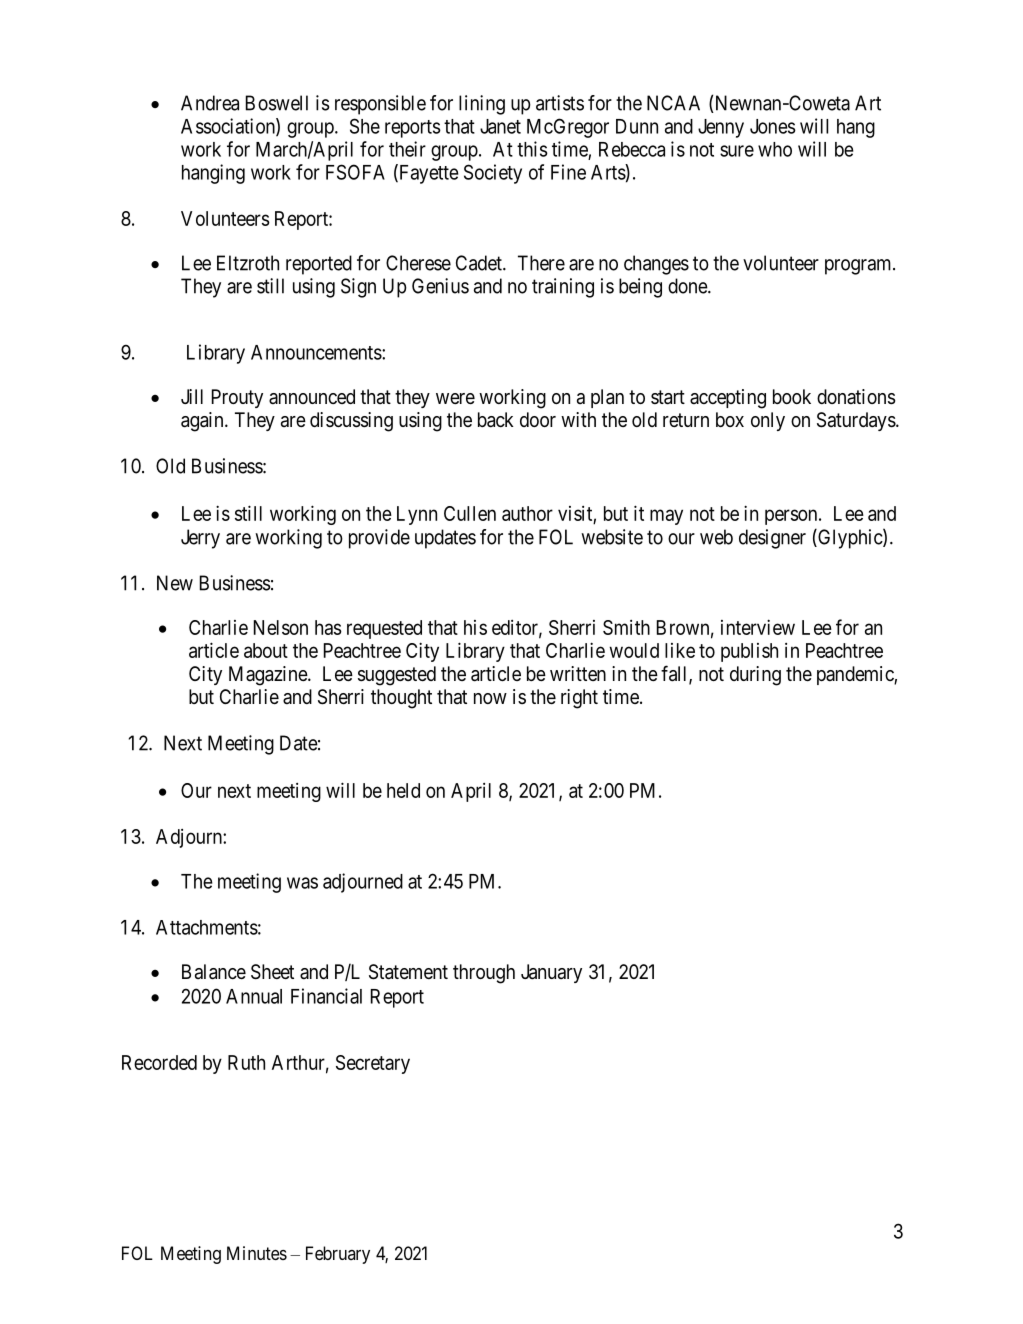 The height and width of the image is (1324, 1023). I want to click on February, so click(338, 1255).
